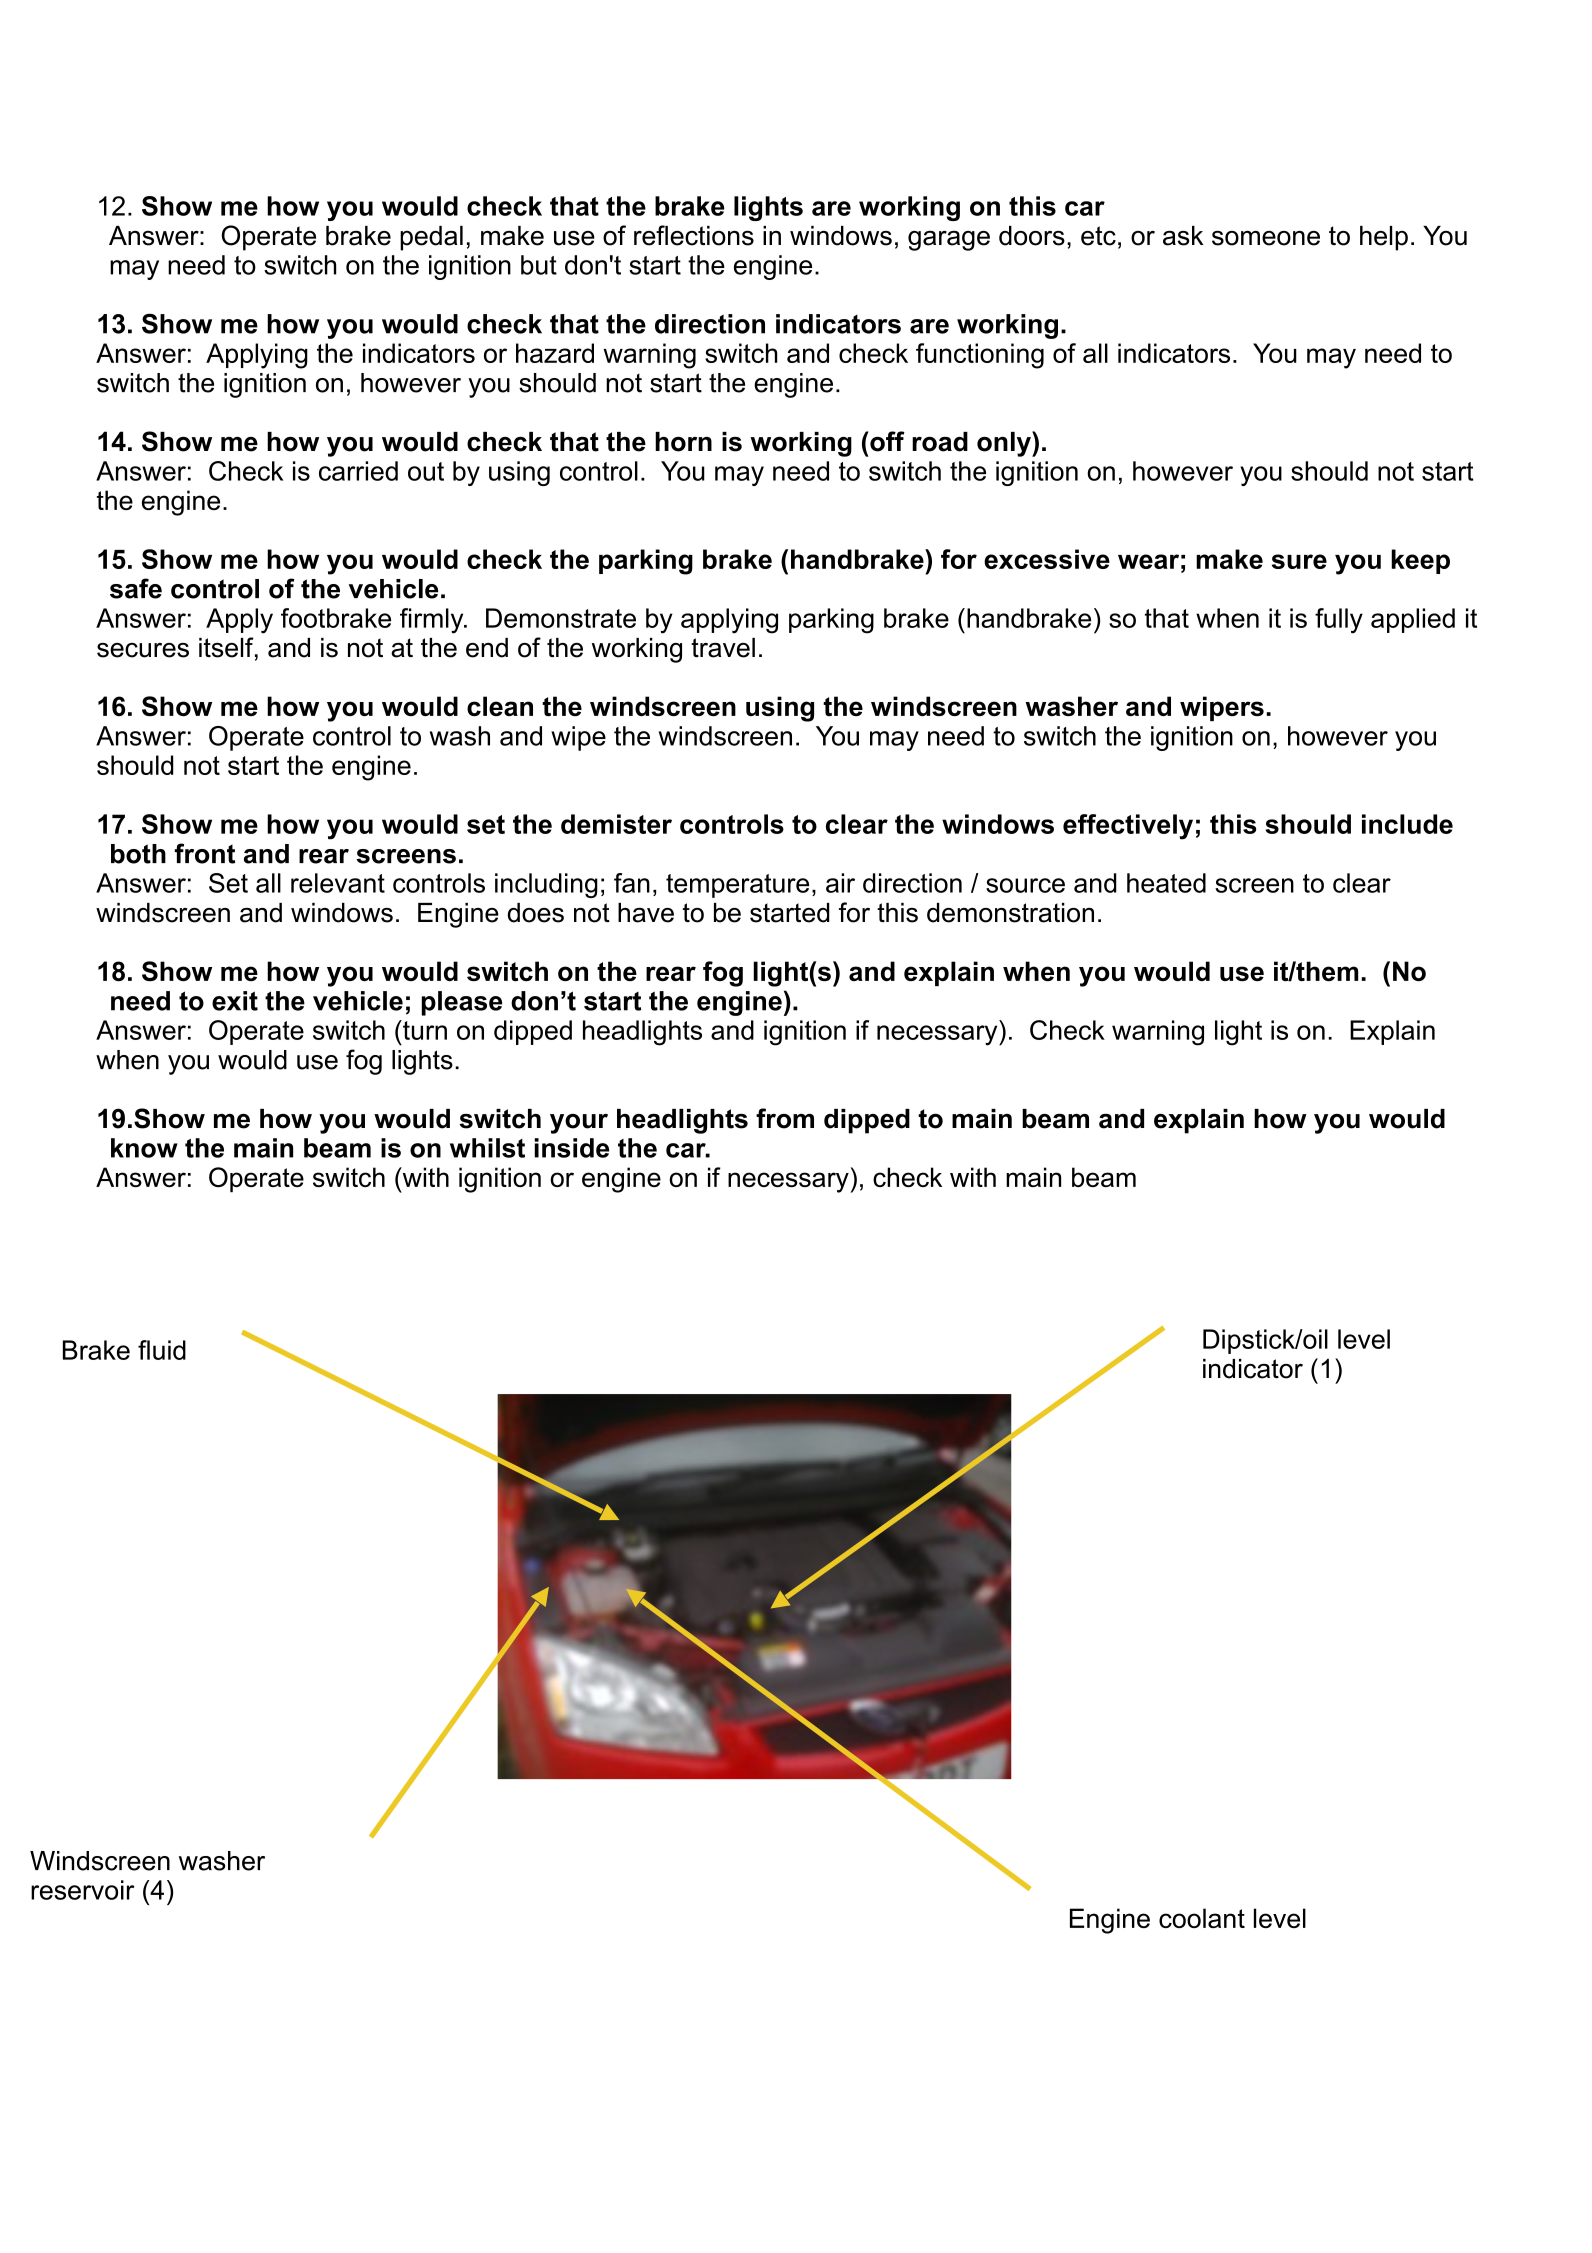 The height and width of the screenshot is (2253, 1592). Describe the element at coordinates (1266, 238) in the screenshot. I see `someone` at that location.
